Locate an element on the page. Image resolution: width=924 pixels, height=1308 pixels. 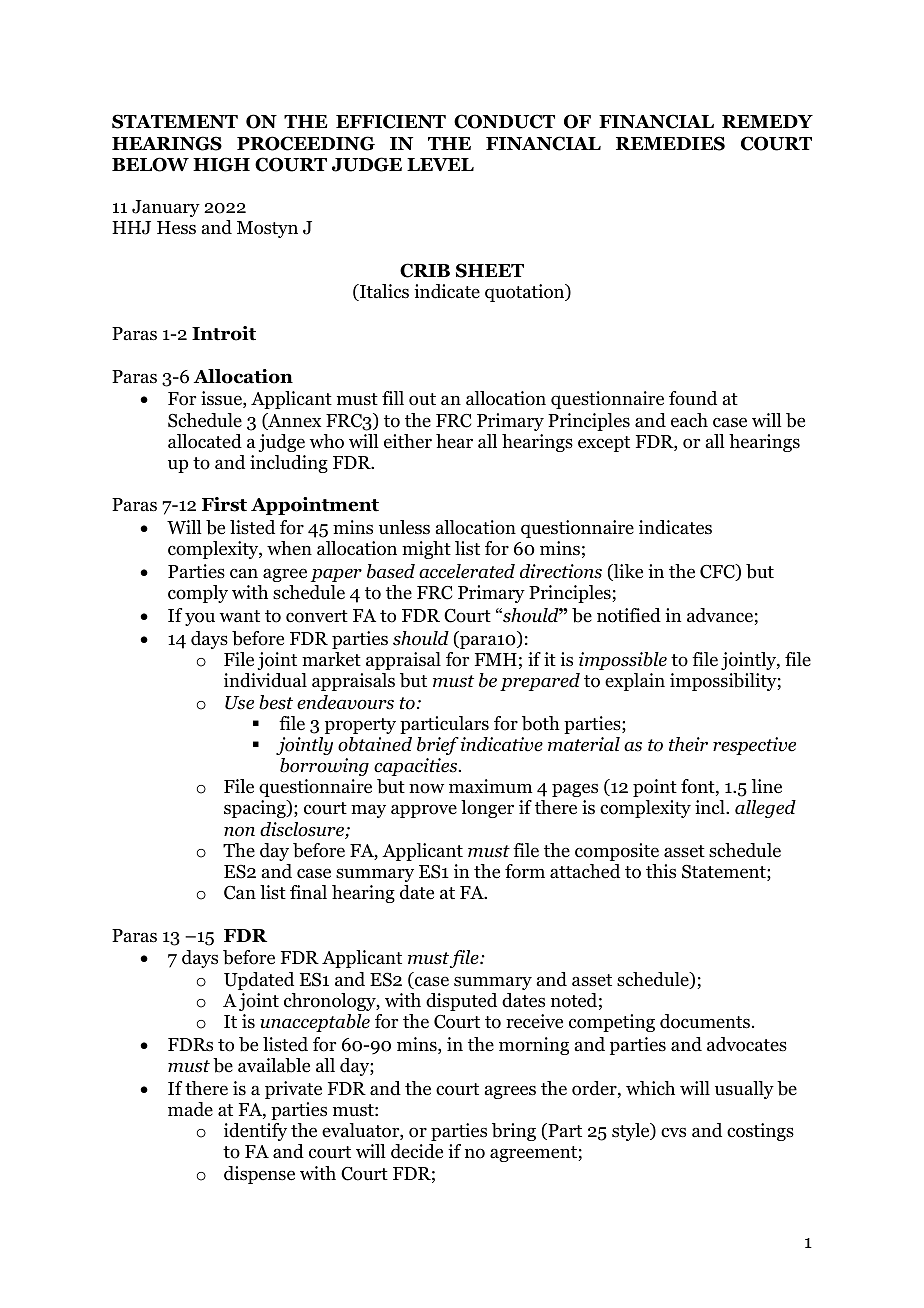
cvs is located at coordinates (673, 1132).
